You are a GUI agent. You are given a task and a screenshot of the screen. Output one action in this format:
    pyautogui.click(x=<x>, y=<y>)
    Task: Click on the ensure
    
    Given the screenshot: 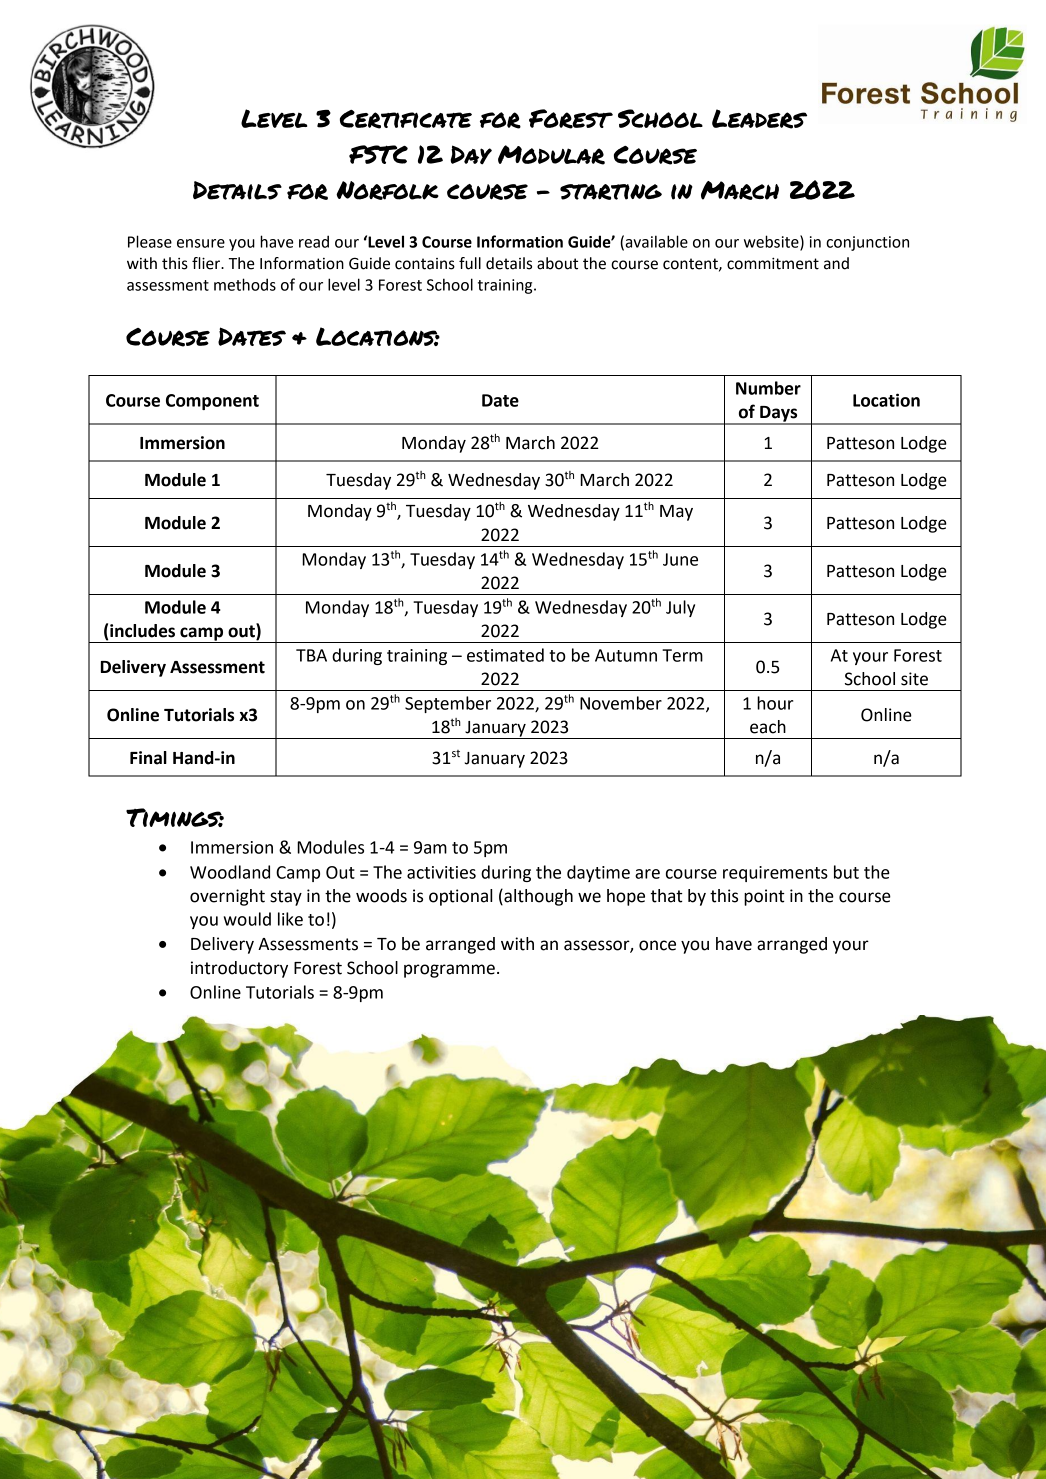 What is the action you would take?
    pyautogui.click(x=201, y=243)
